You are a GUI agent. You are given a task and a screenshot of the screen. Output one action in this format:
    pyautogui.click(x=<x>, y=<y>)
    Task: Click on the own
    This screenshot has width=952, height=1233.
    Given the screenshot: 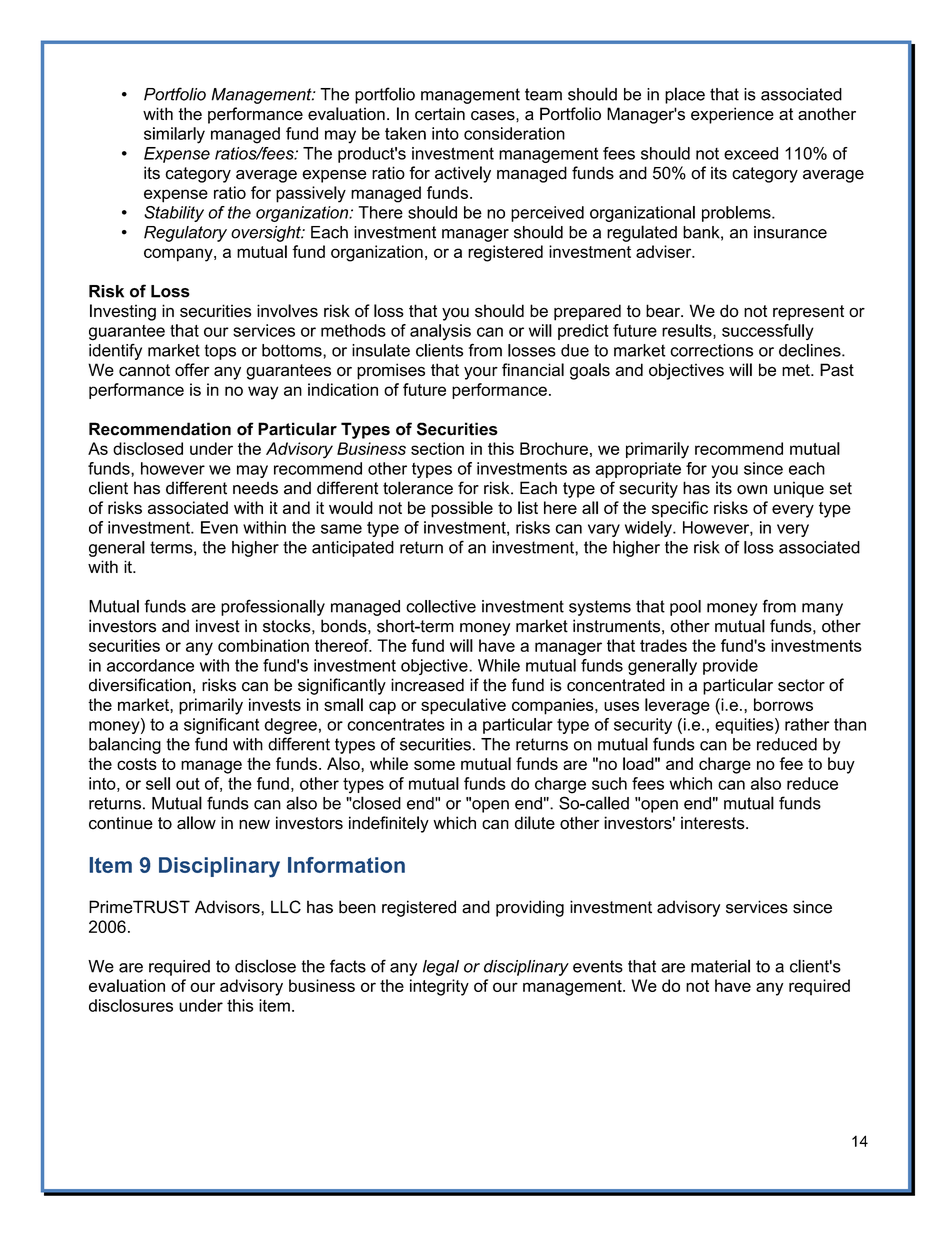 What is the action you would take?
    pyautogui.click(x=752, y=490)
